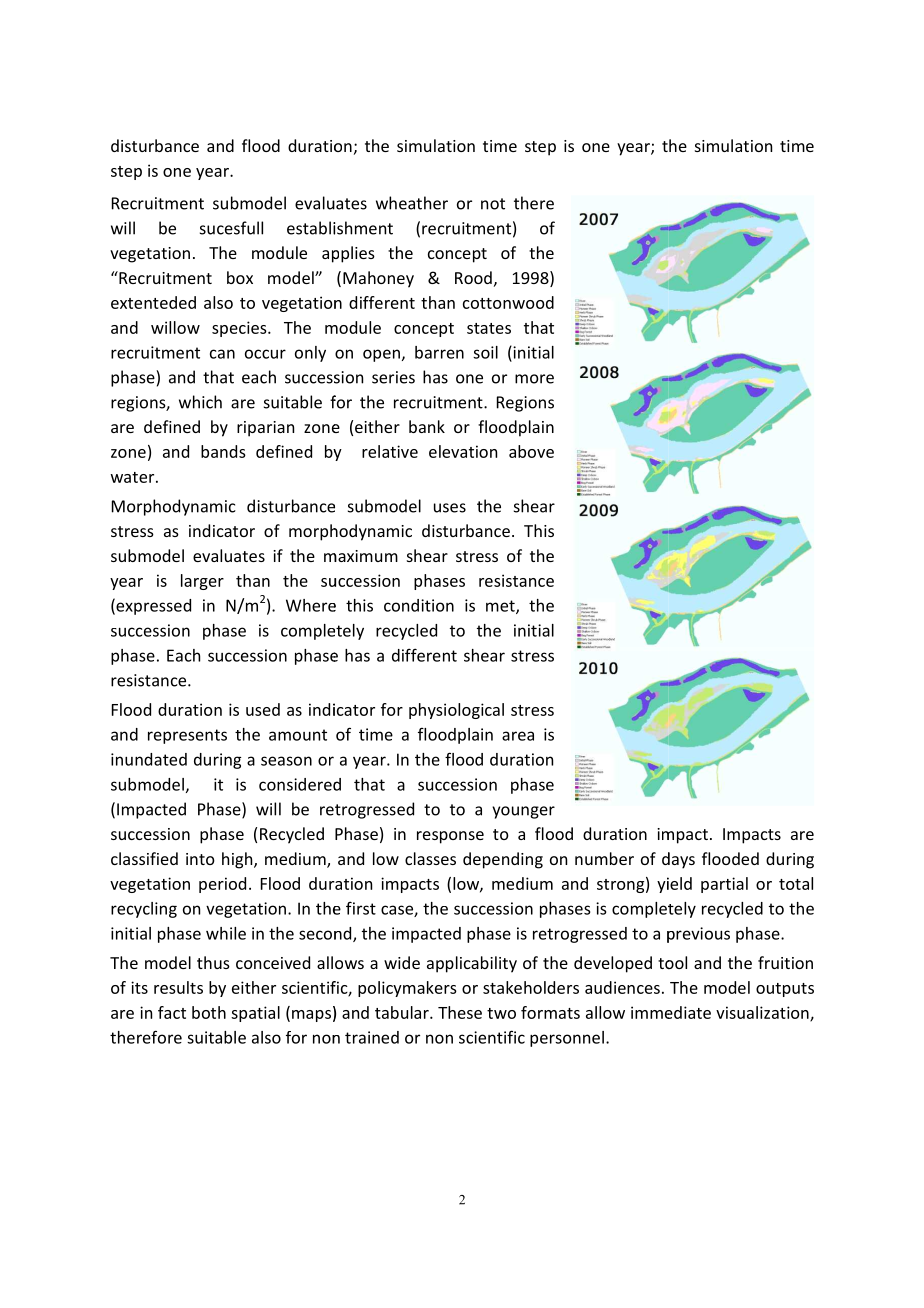 Image resolution: width=924 pixels, height=1308 pixels. What do you see at coordinates (240, 329) in the screenshot?
I see `species` at bounding box center [240, 329].
